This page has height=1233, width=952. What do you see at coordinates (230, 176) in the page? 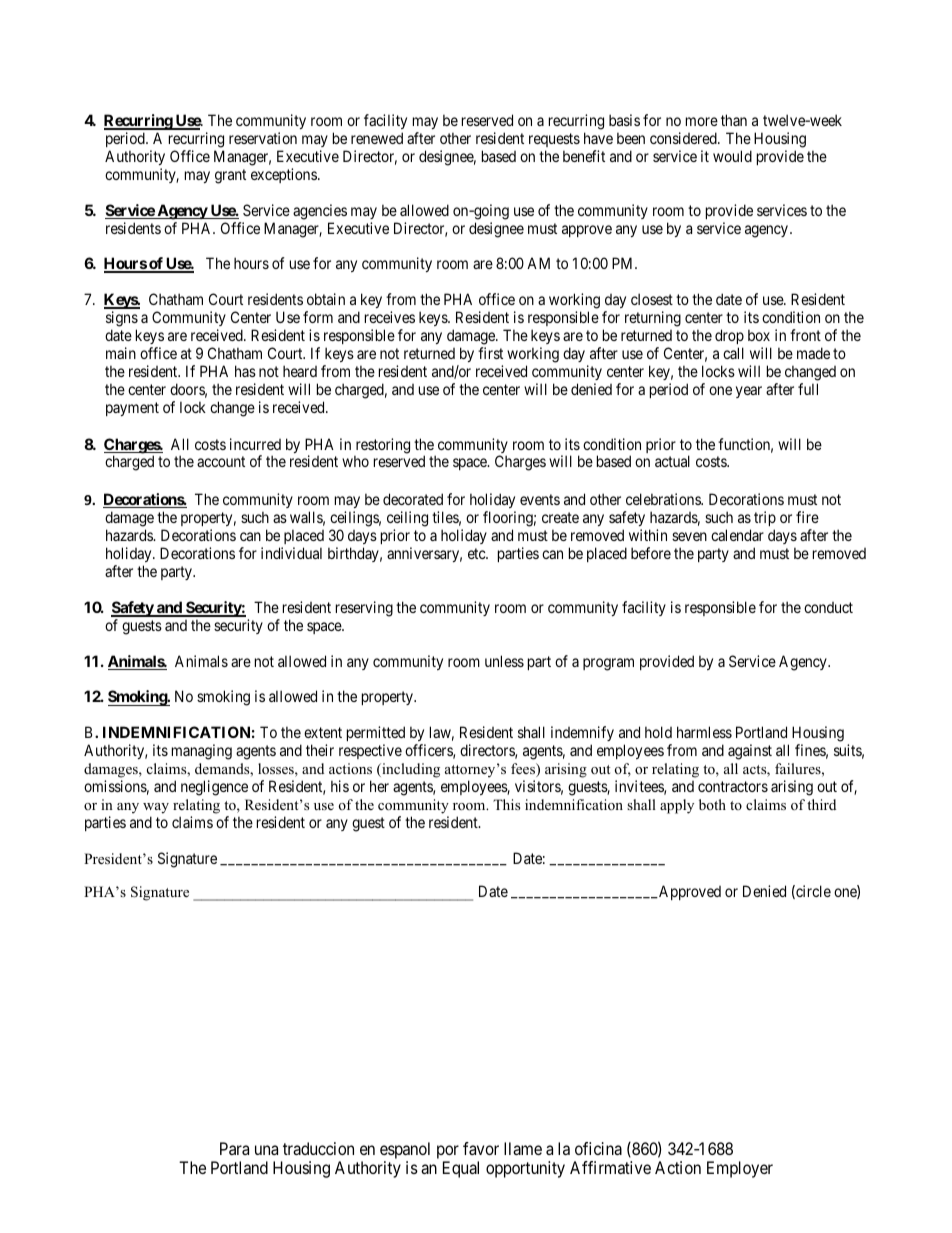
I see `grant` at bounding box center [230, 176].
